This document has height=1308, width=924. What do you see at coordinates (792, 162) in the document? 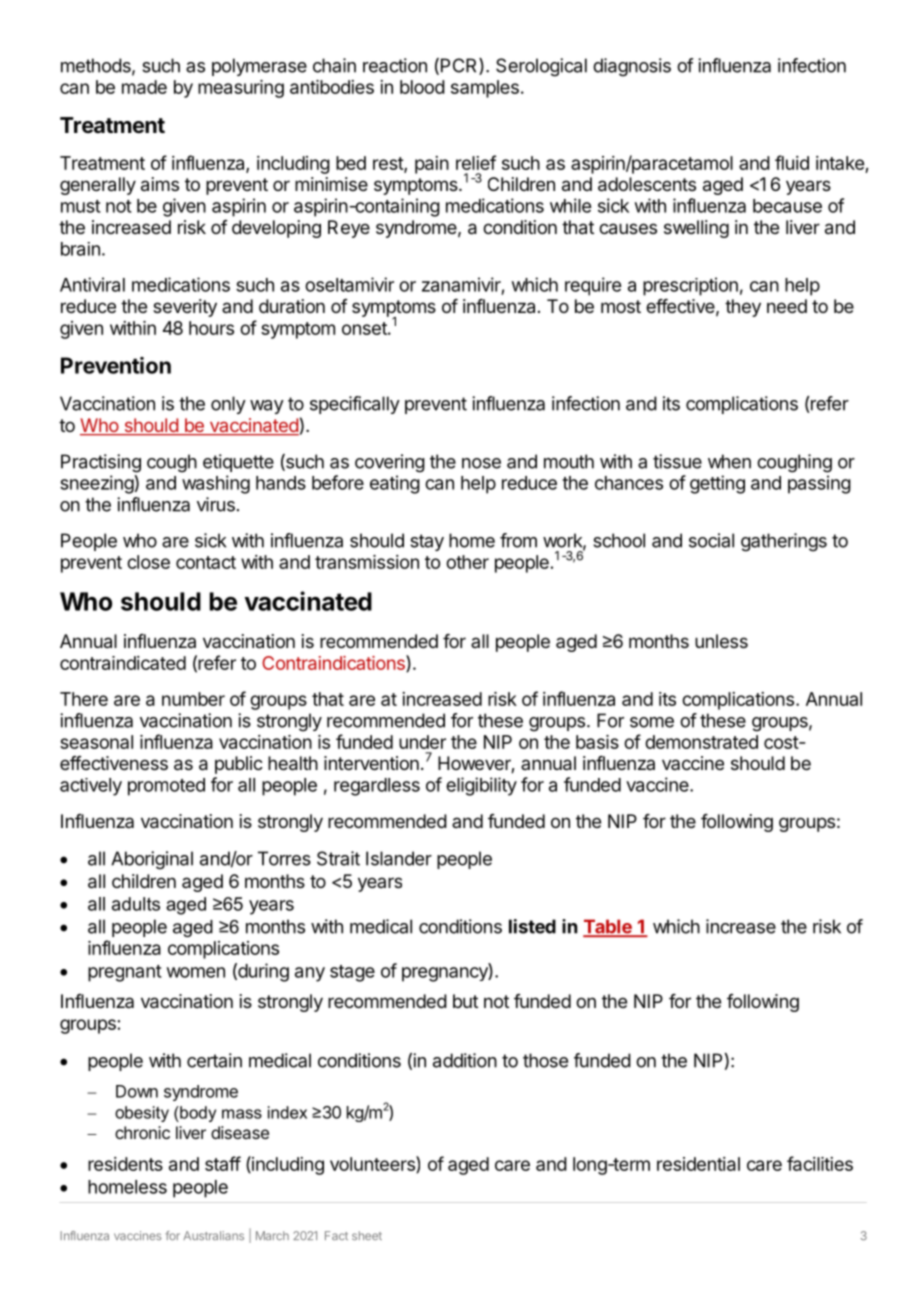
I see `fluid` at bounding box center [792, 162].
